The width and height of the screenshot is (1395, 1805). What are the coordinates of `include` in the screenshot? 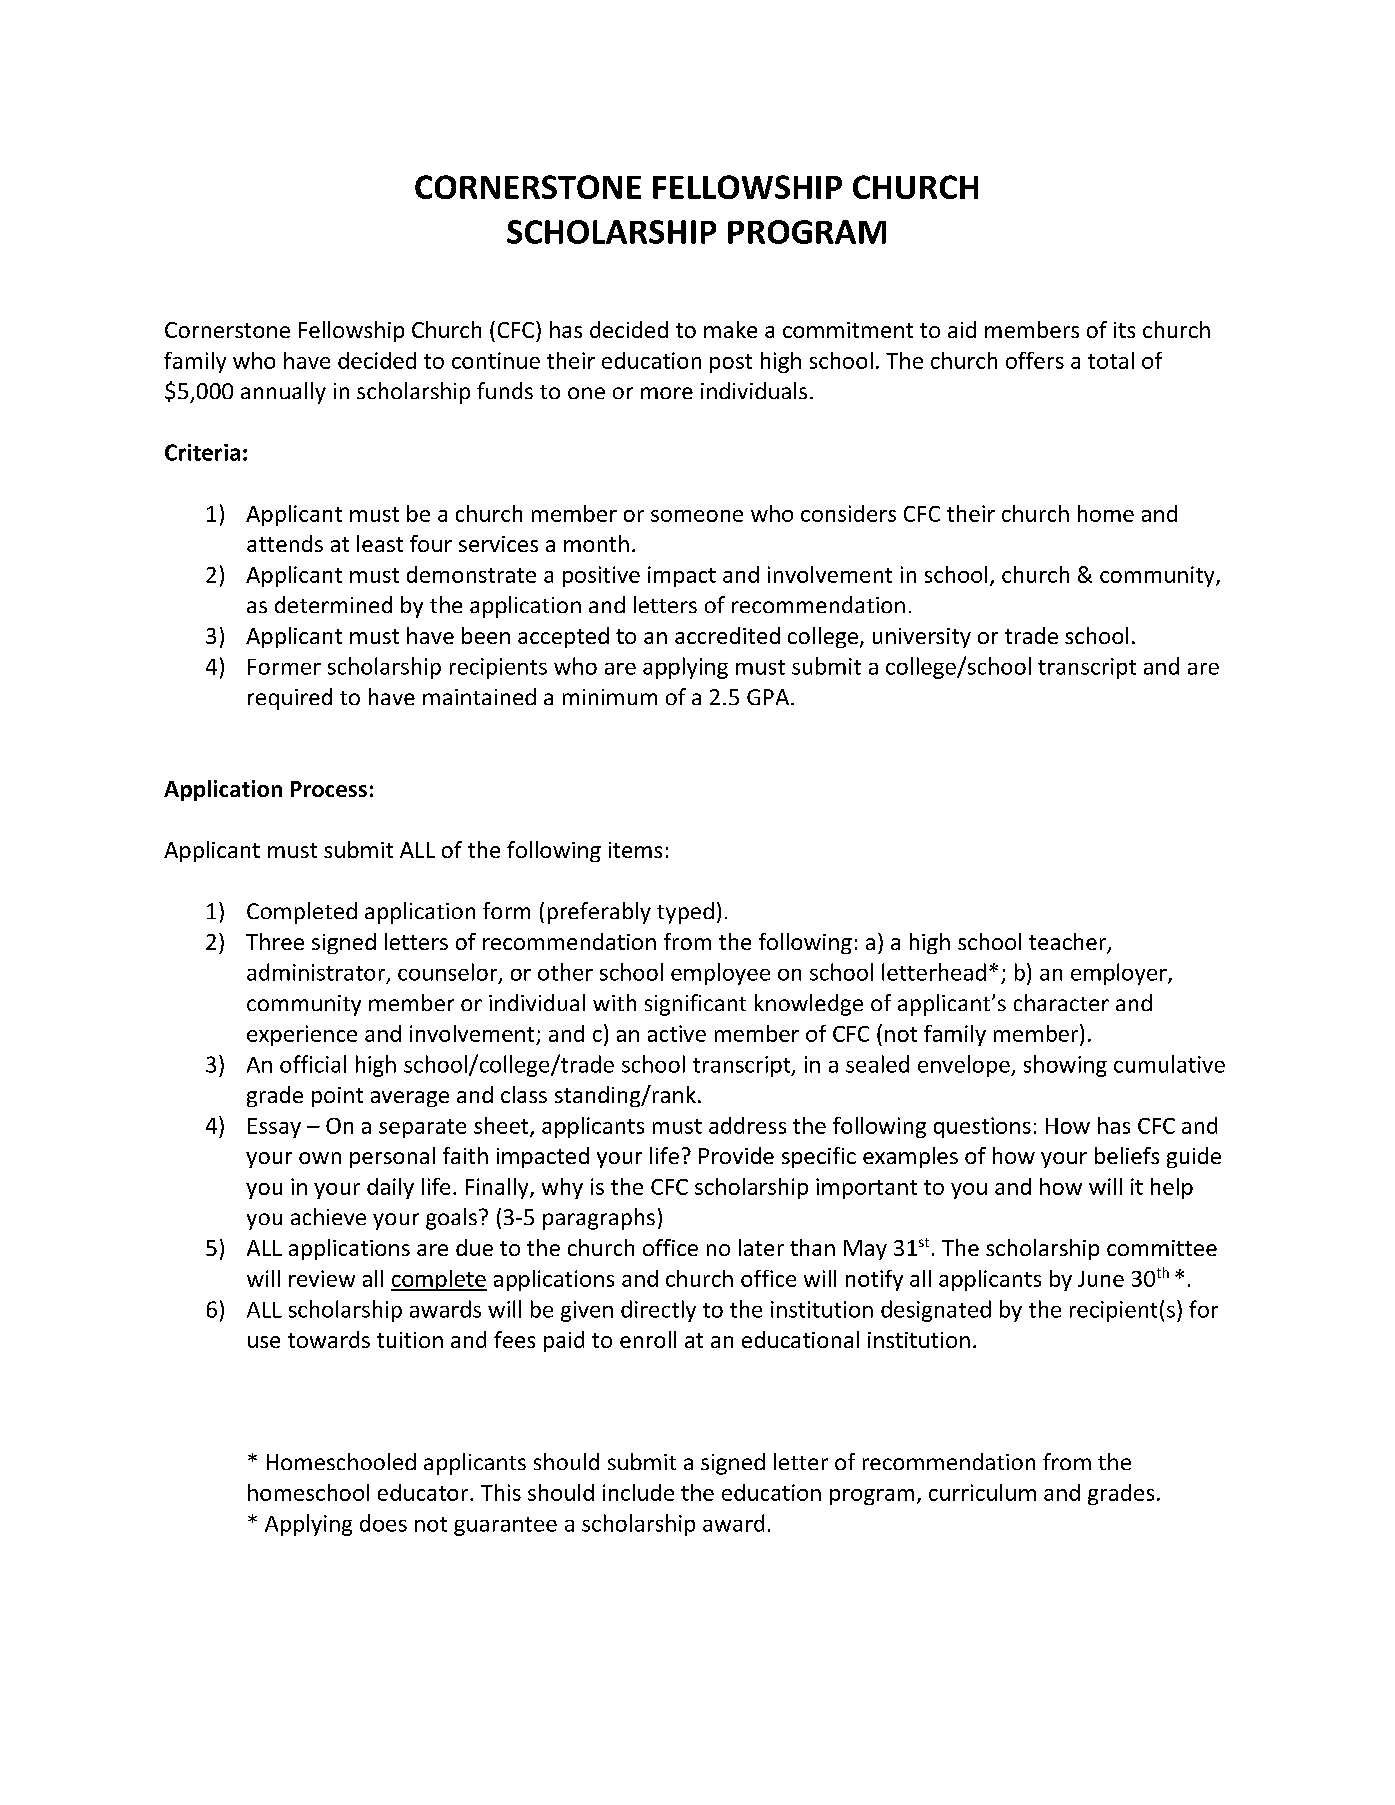 It's located at (638, 1492).
